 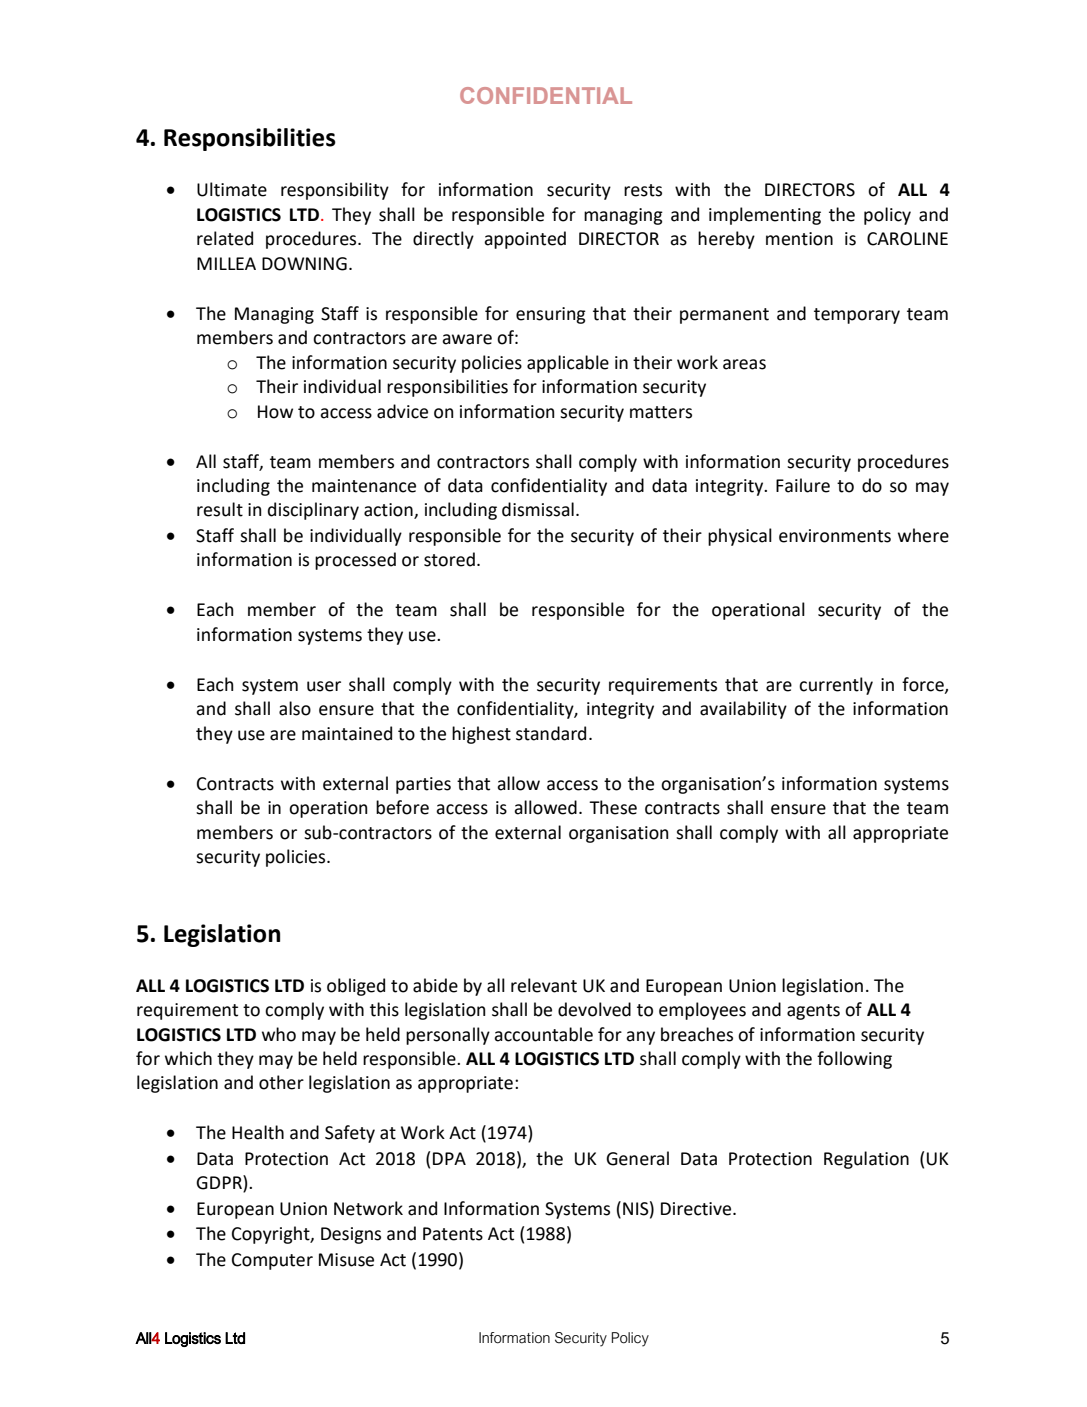 I want to click on also, so click(x=295, y=708).
